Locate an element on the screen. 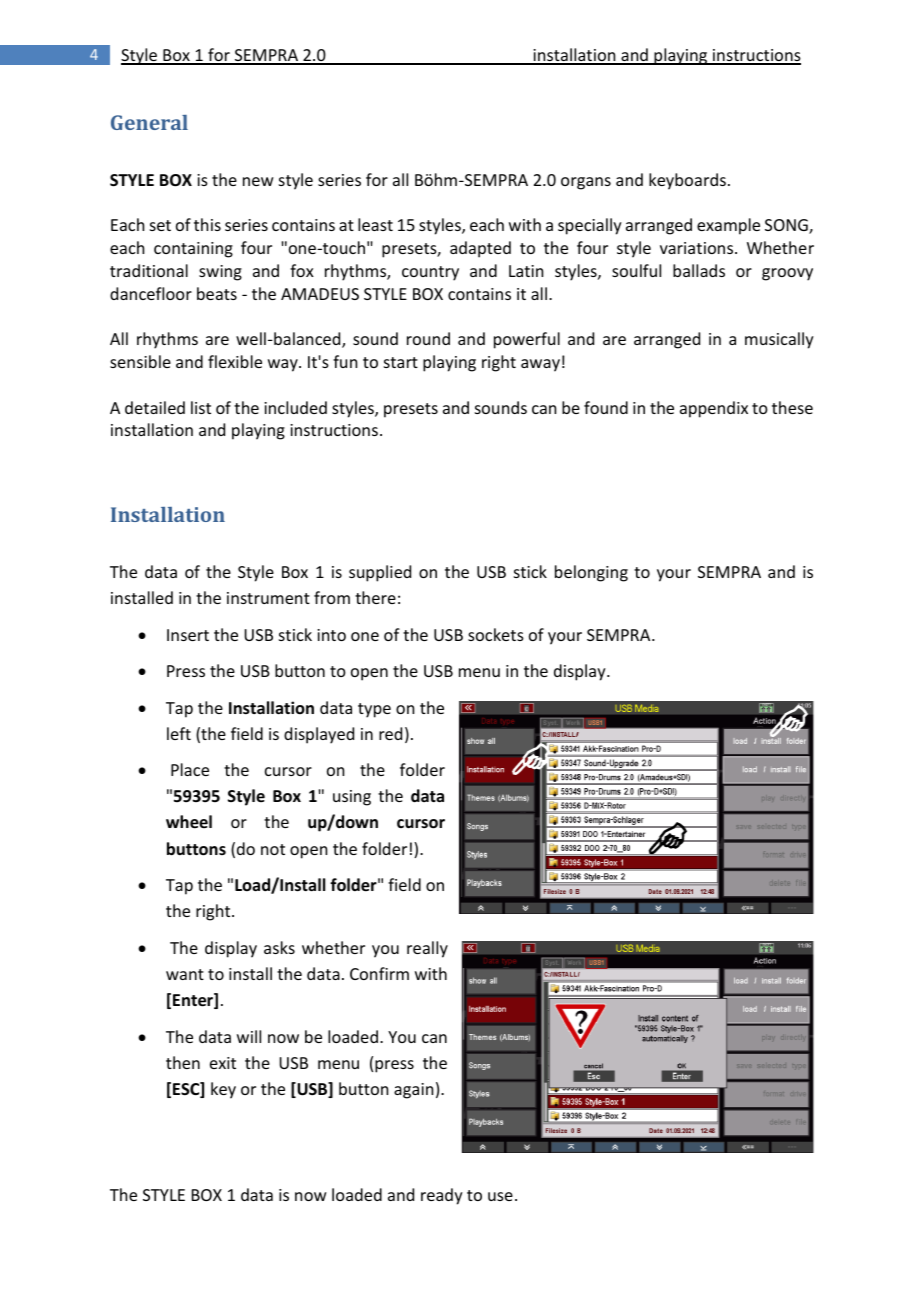 The image size is (924, 1308). adapted is located at coordinates (480, 249).
